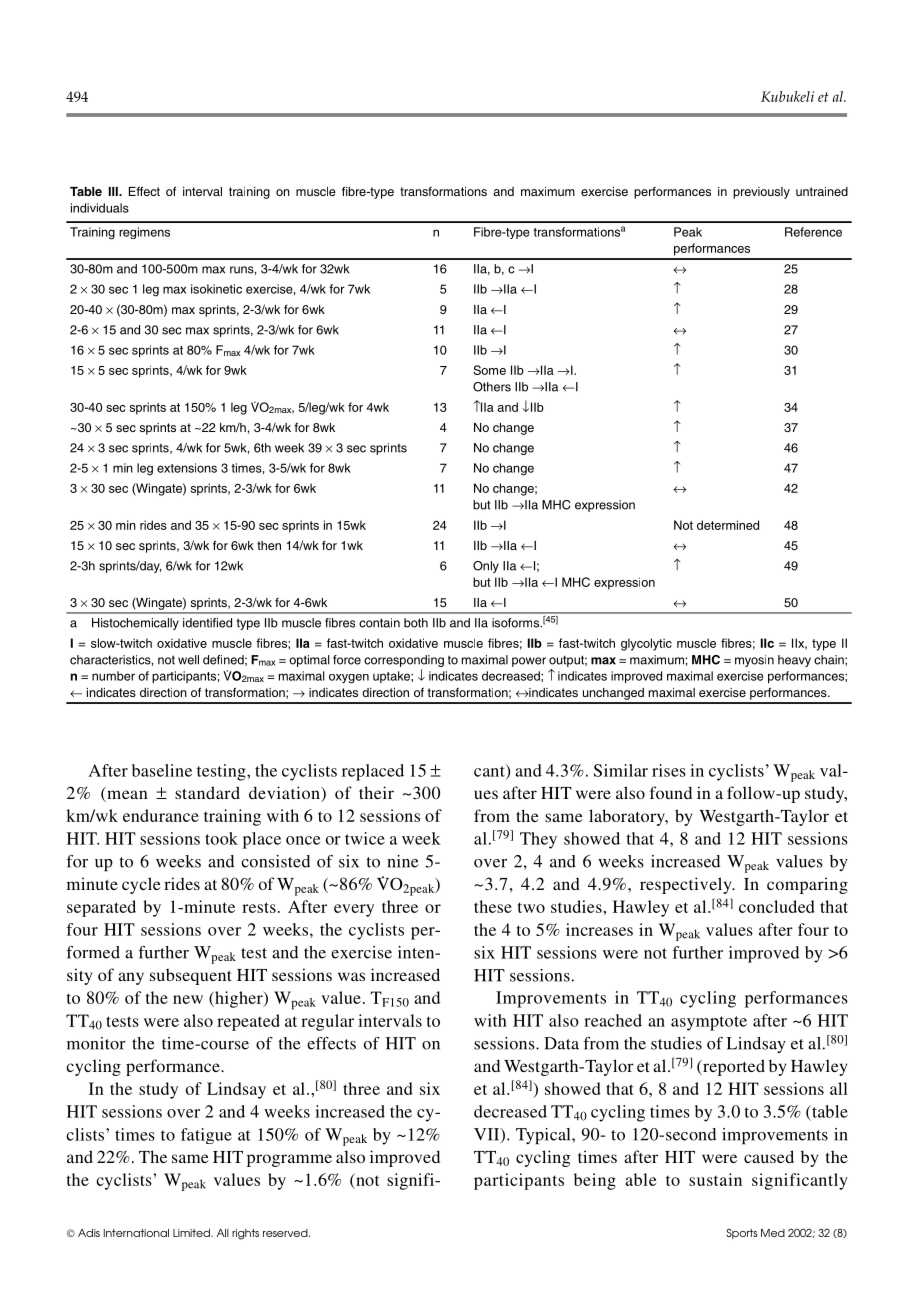 This screenshot has height=1299, width=910. I want to click on nine, so click(403, 861).
